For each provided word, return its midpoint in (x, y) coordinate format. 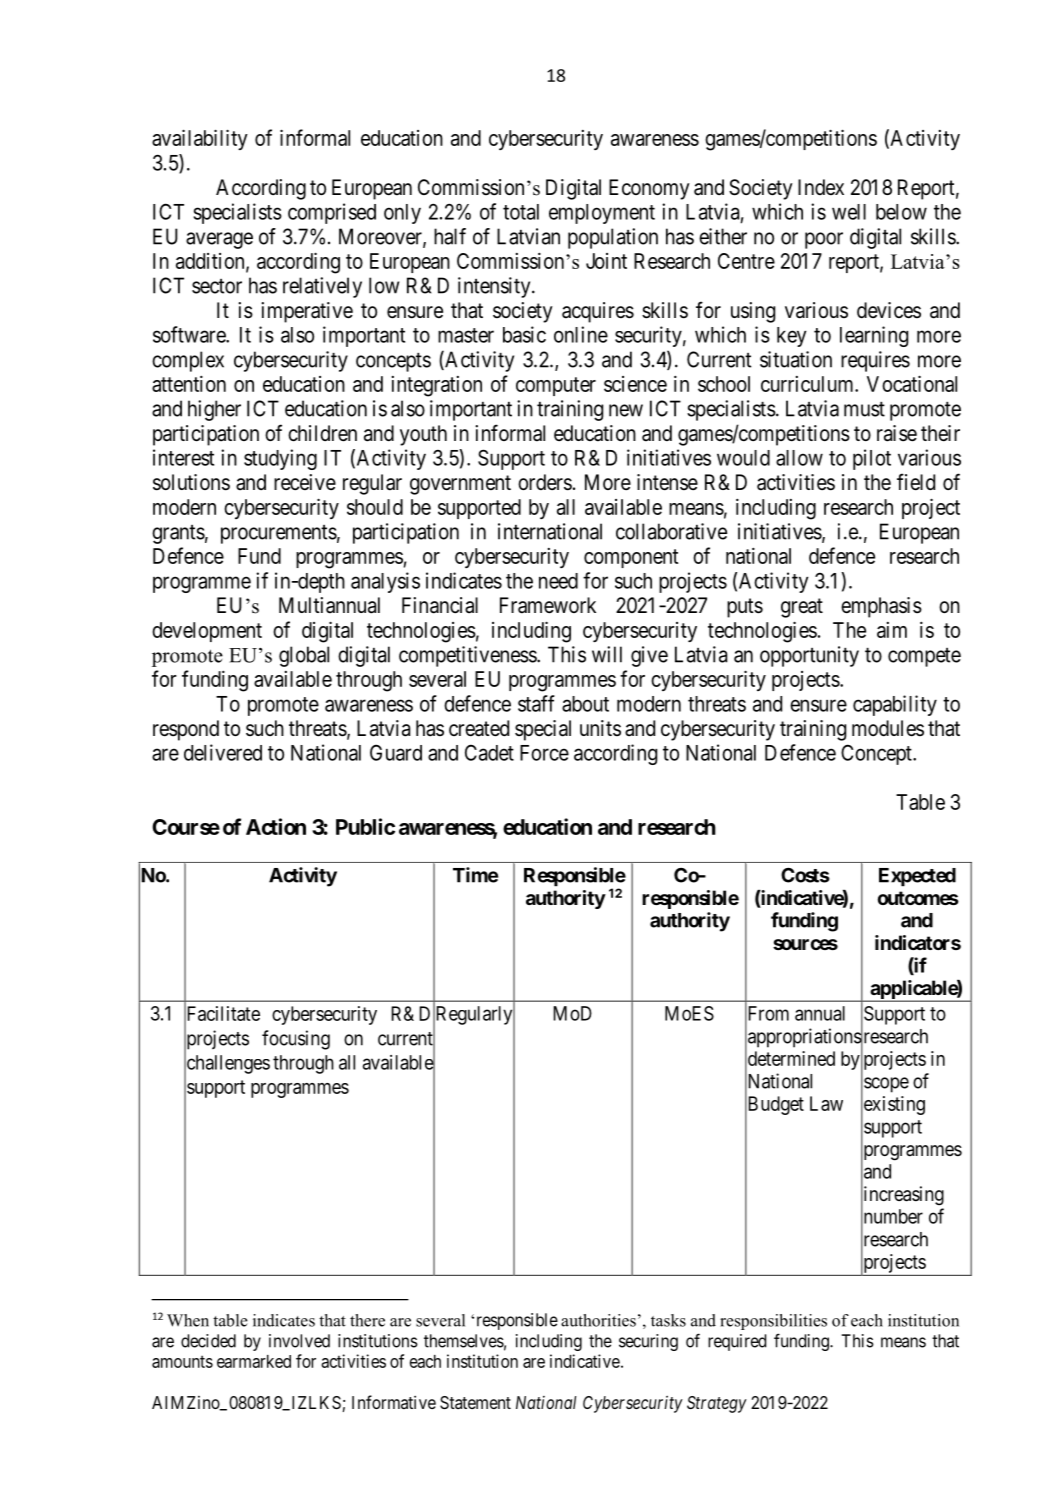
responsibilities (773, 1322)
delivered (223, 752)
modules (888, 728)
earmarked (254, 1361)
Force (544, 753)
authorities (598, 1320)
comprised (332, 213)
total (521, 212)
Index (821, 187)
